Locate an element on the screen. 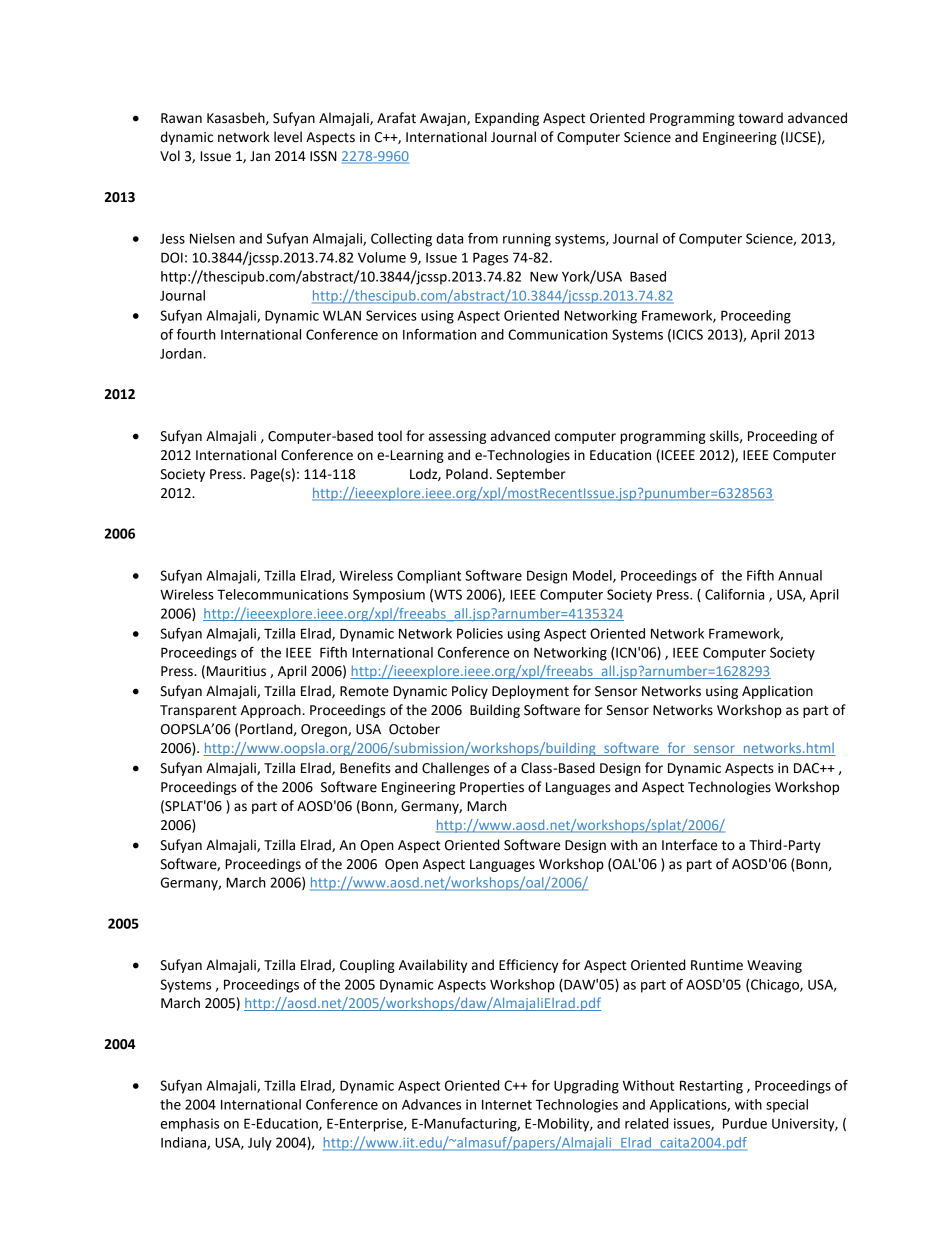  Expanding is located at coordinates (507, 119).
